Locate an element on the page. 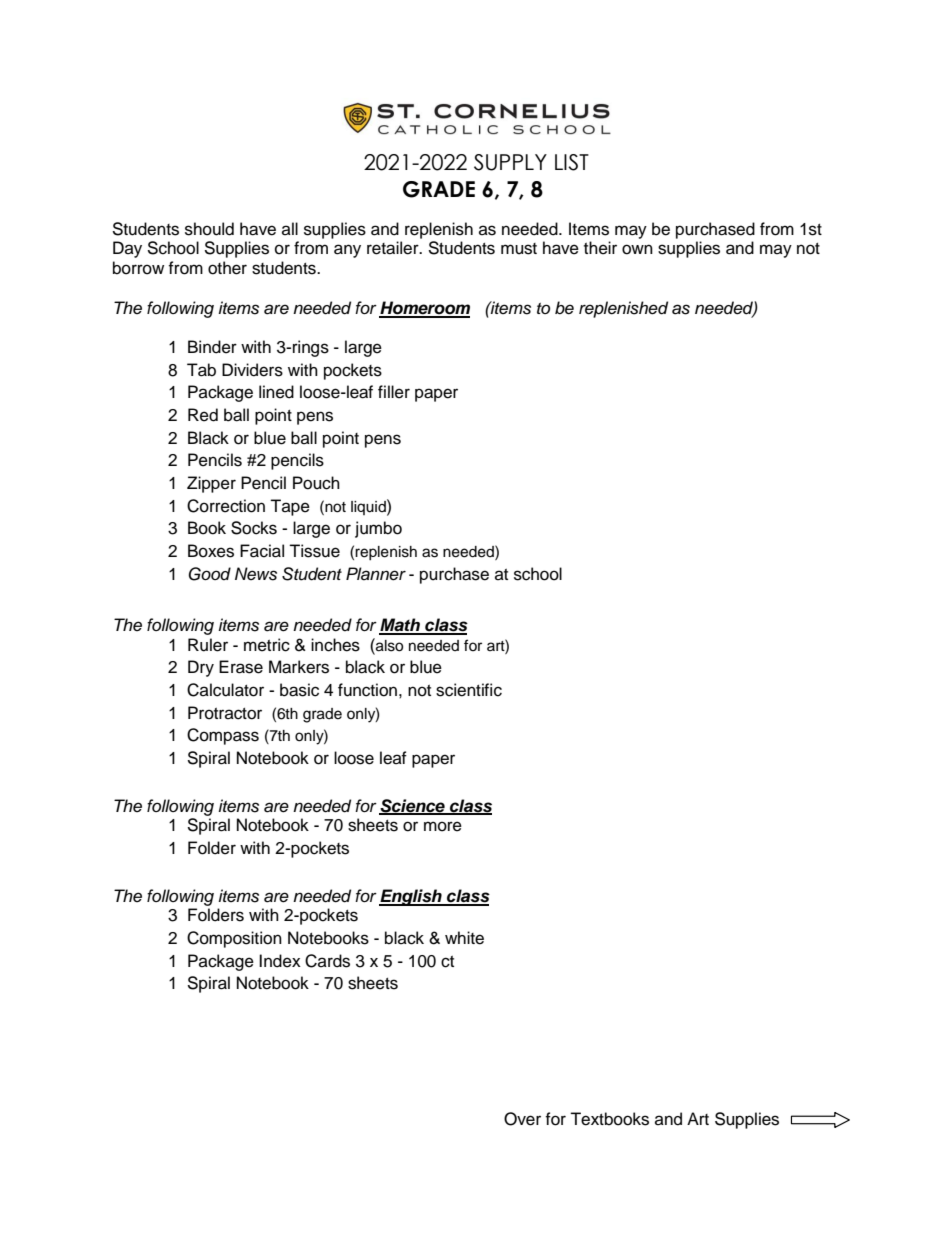  scientific is located at coordinates (469, 690).
